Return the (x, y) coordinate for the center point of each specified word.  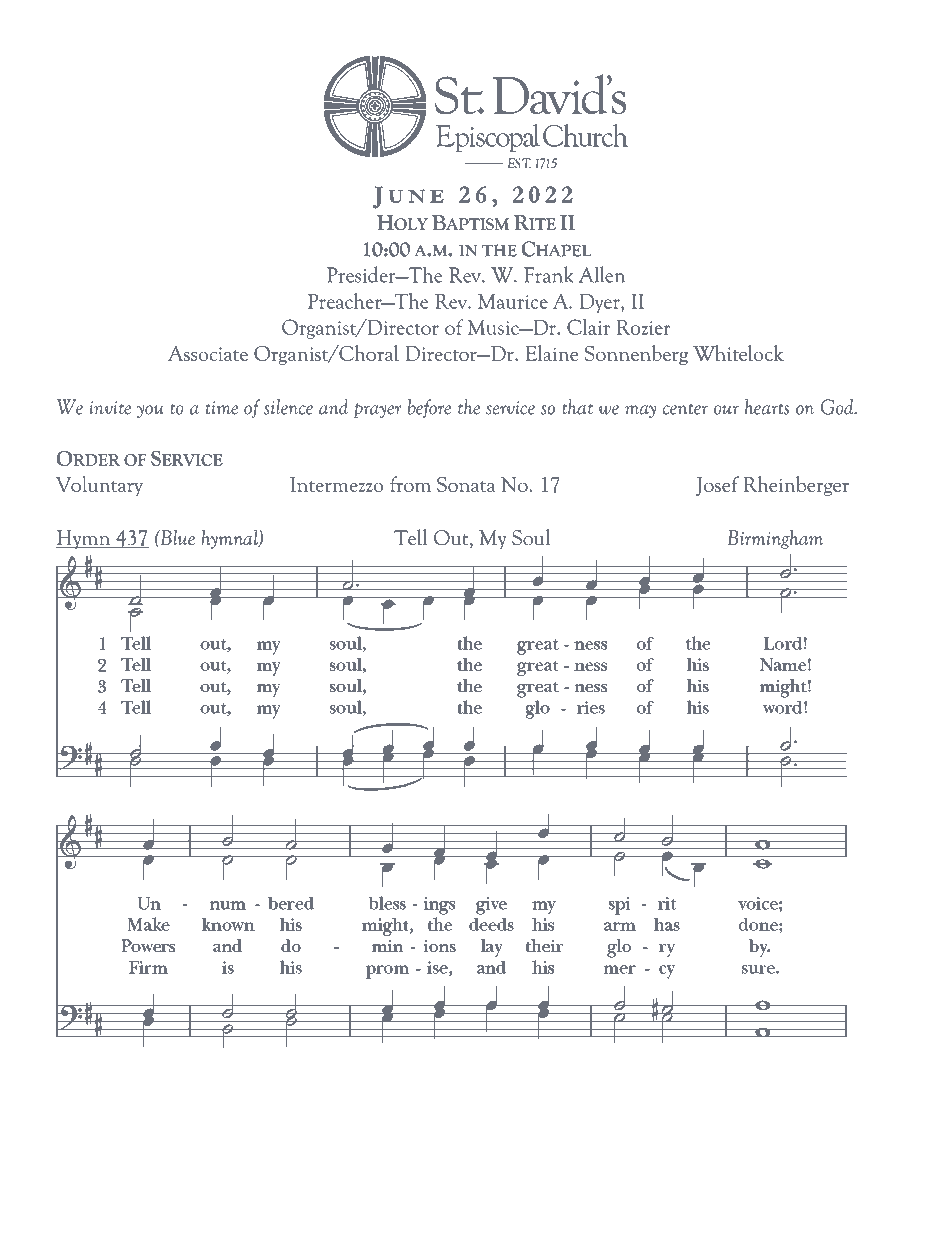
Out (452, 539)
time (222, 408)
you (150, 411)
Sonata (466, 484)
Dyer (601, 303)
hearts (767, 407)
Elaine (552, 353)
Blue (176, 537)
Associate (208, 353)
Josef (717, 486)
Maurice (513, 301)
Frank (549, 274)
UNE (416, 196)
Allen (602, 274)
